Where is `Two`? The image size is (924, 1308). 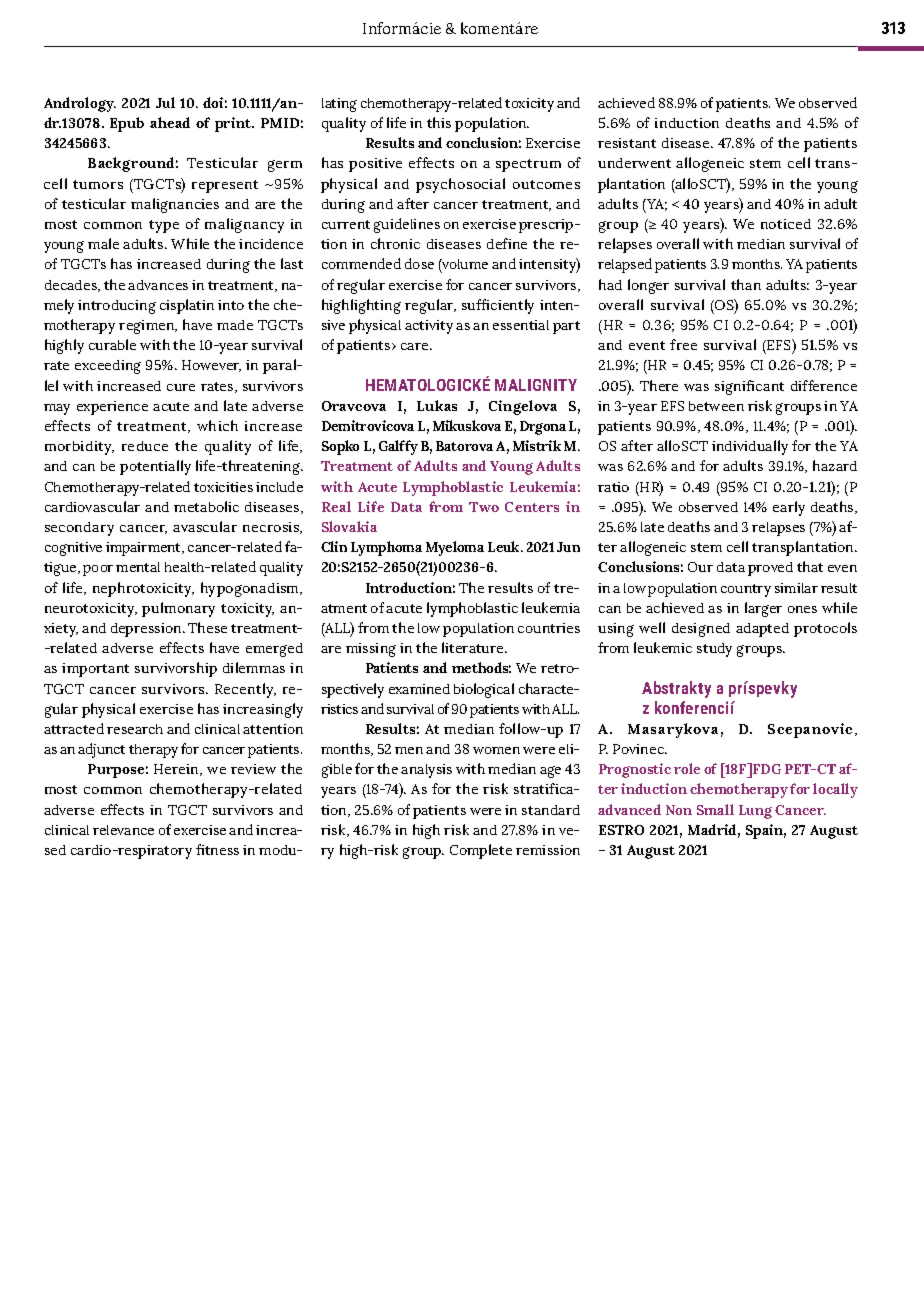
Two is located at coordinates (484, 507).
